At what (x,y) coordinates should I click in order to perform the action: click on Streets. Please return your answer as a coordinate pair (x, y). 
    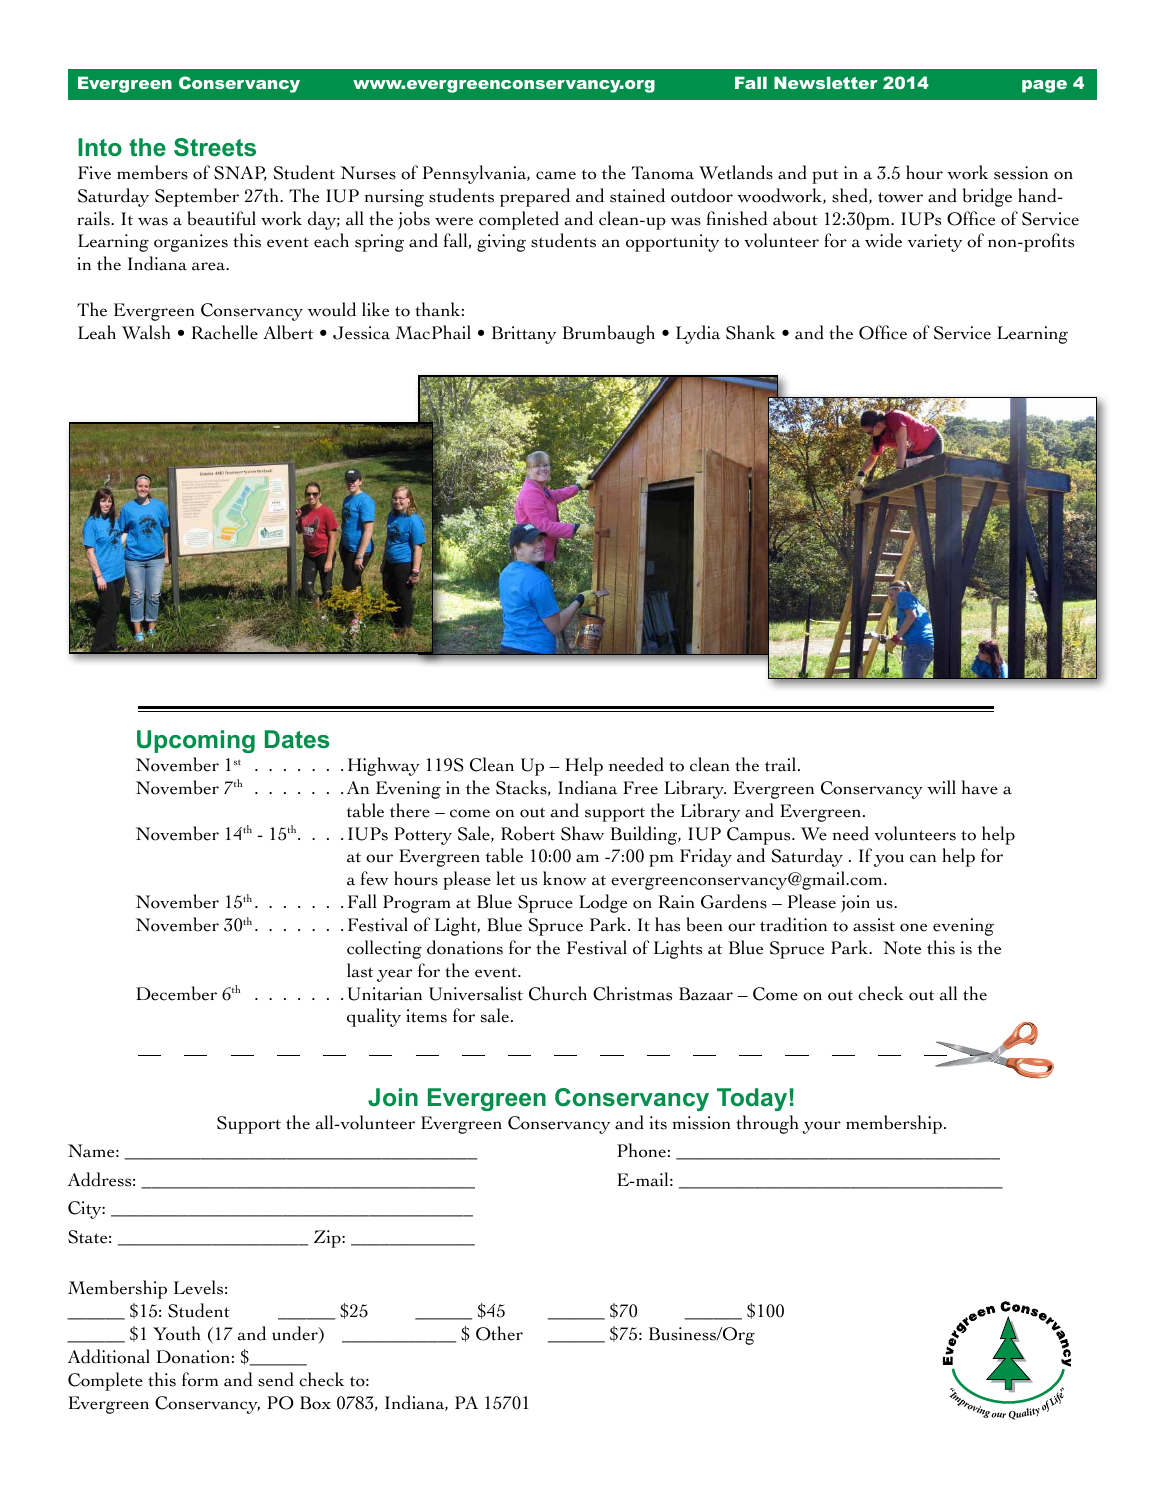
    Looking at the image, I should click on (215, 147).
